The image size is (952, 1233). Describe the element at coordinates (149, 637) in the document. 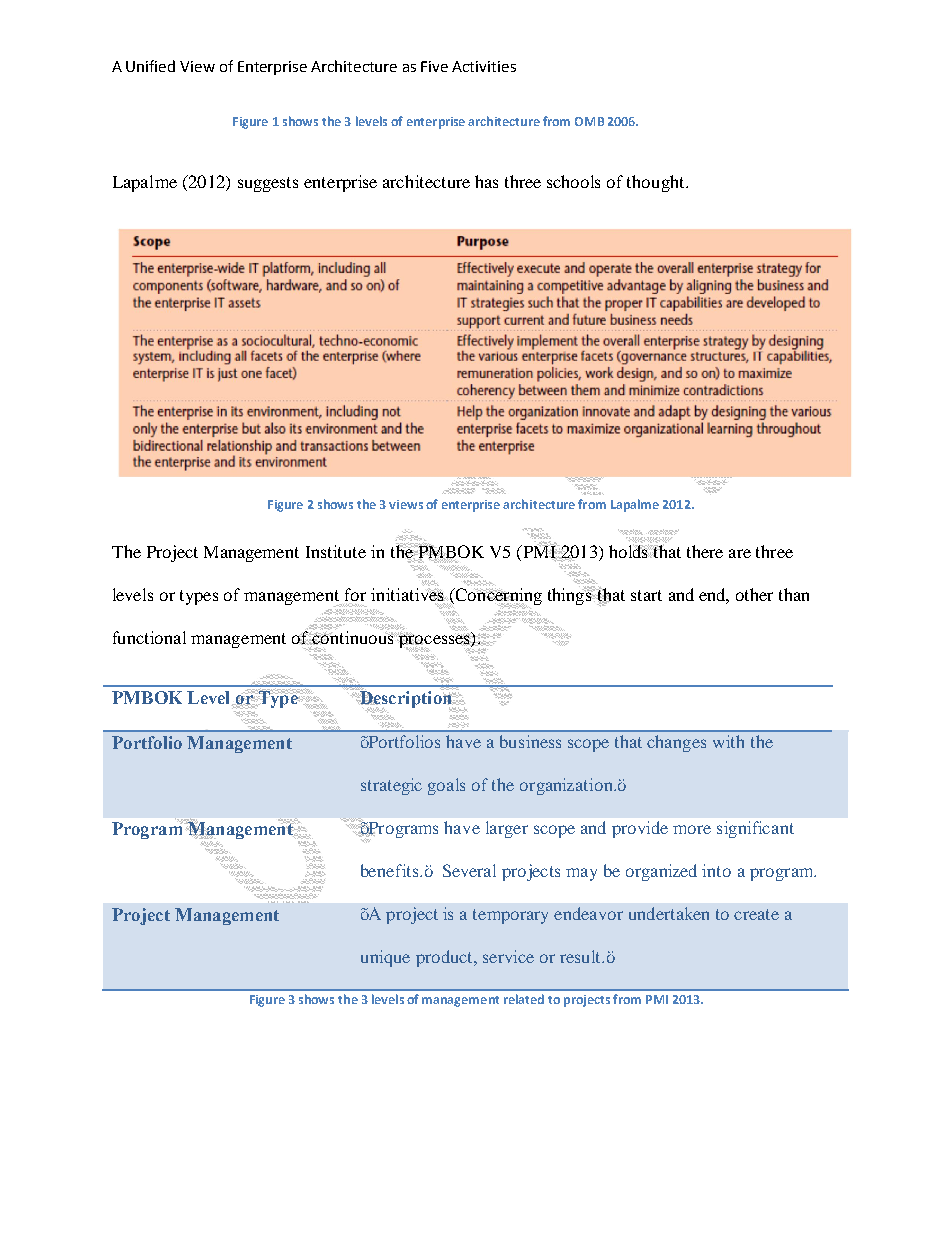

I see `functional` at that location.
